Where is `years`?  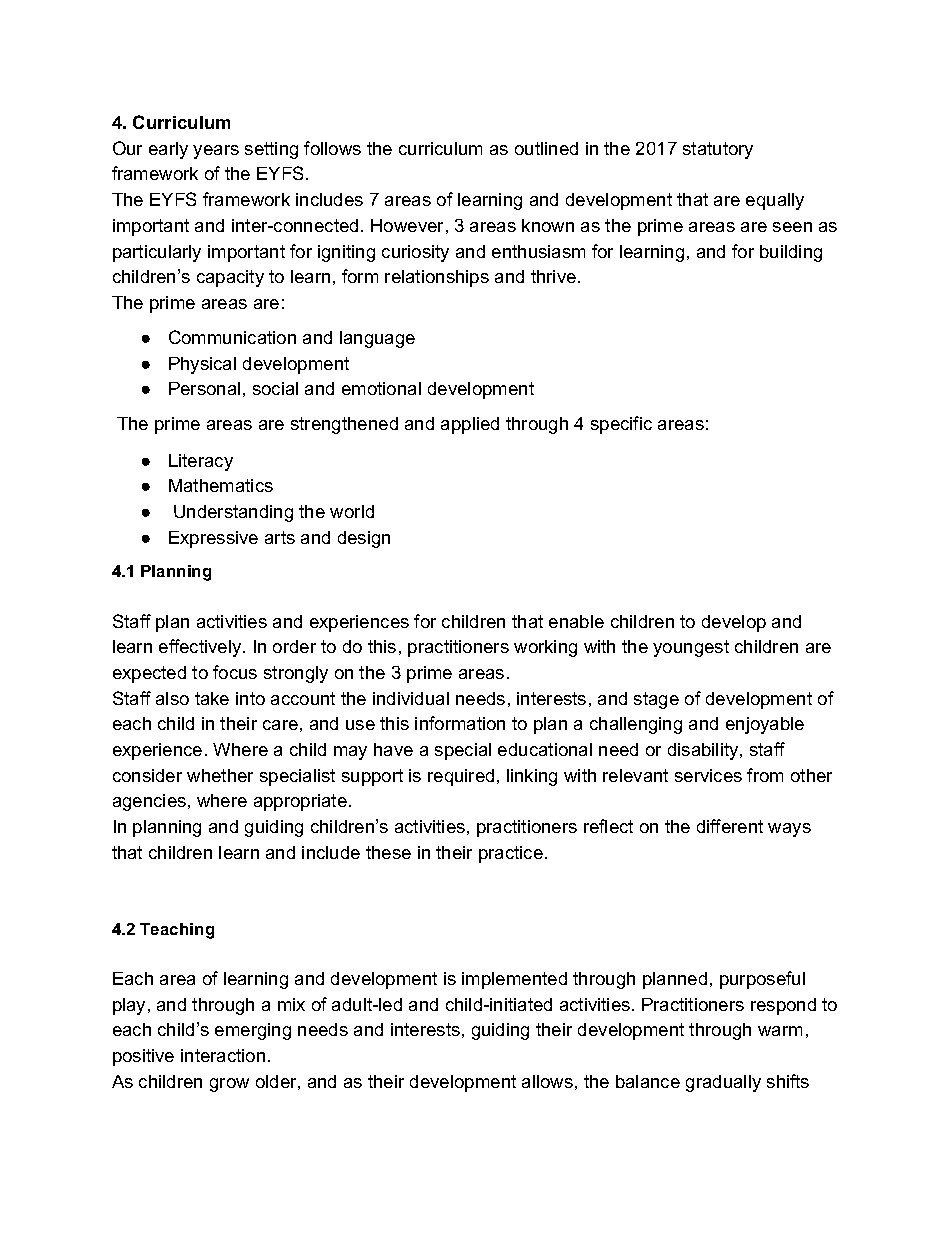
years is located at coordinates (216, 152).
